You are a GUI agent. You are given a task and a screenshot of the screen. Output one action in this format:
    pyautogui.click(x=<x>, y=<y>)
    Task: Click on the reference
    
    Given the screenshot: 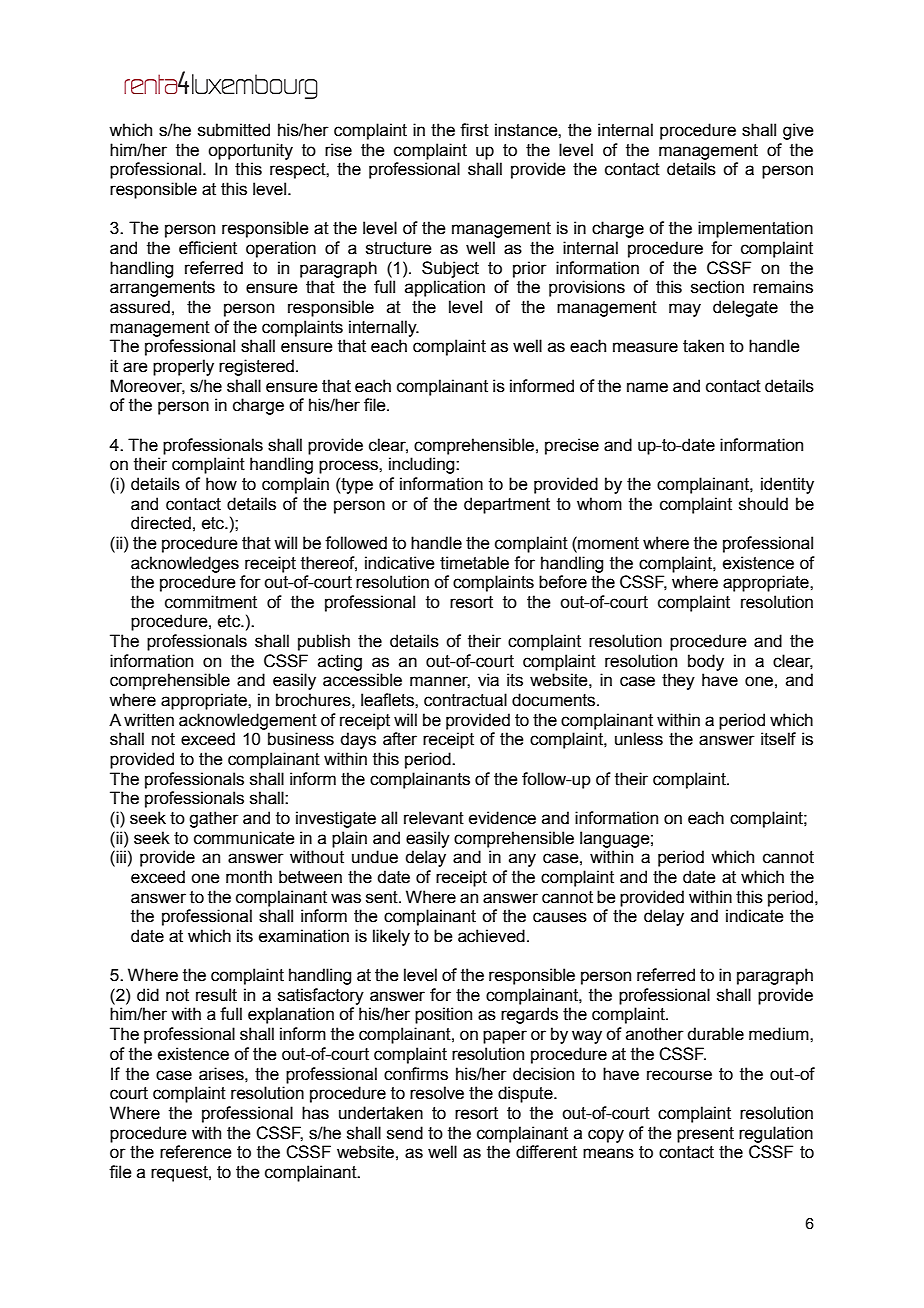 What is the action you would take?
    pyautogui.click(x=196, y=1152)
